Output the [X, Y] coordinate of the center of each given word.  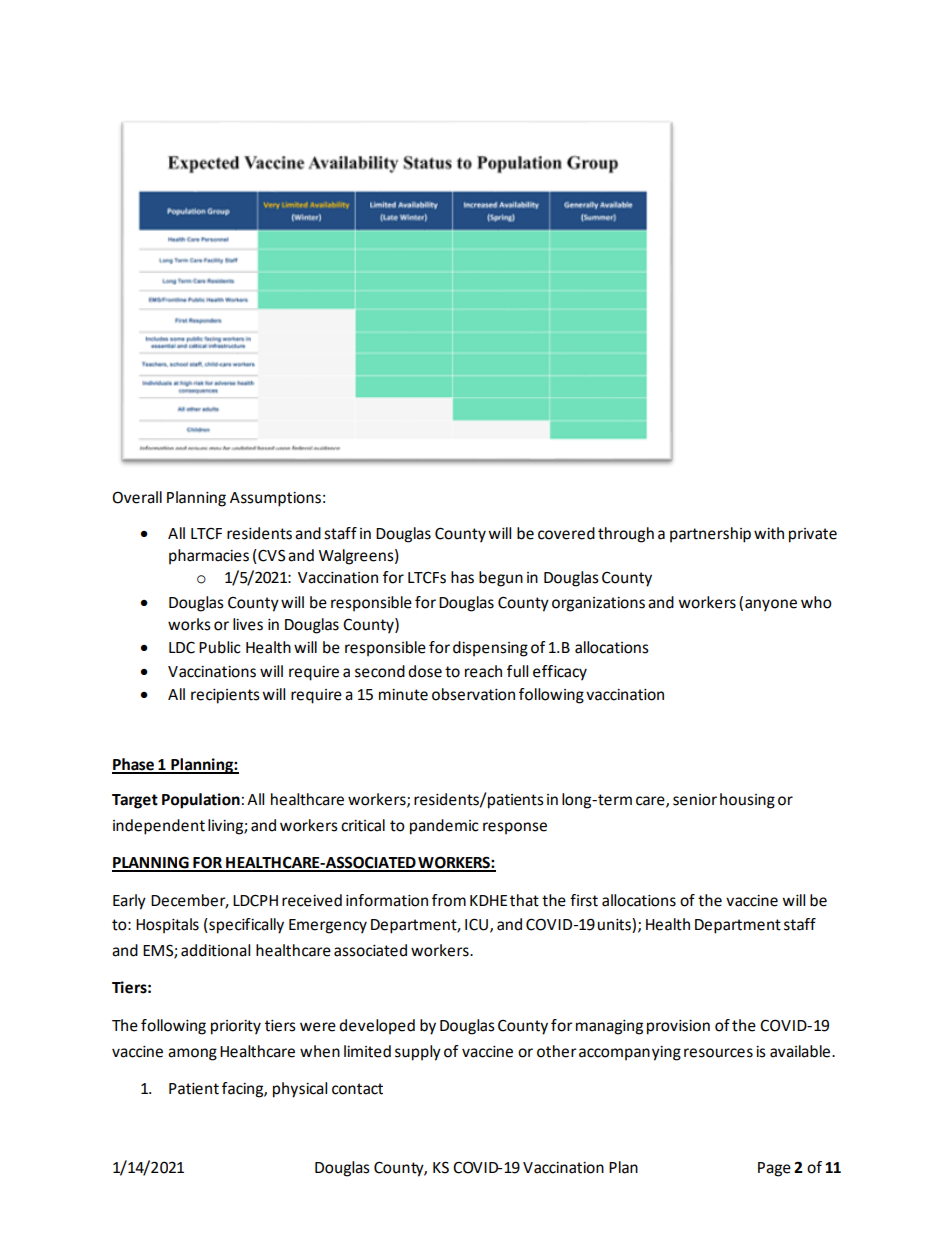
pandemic [444, 827]
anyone [771, 605]
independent [159, 827]
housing [747, 801]
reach [483, 671]
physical [300, 1090]
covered [566, 533]
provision [678, 1027]
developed [377, 1027]
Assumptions [275, 499]
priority [236, 1027]
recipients [225, 696]
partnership [710, 535]
